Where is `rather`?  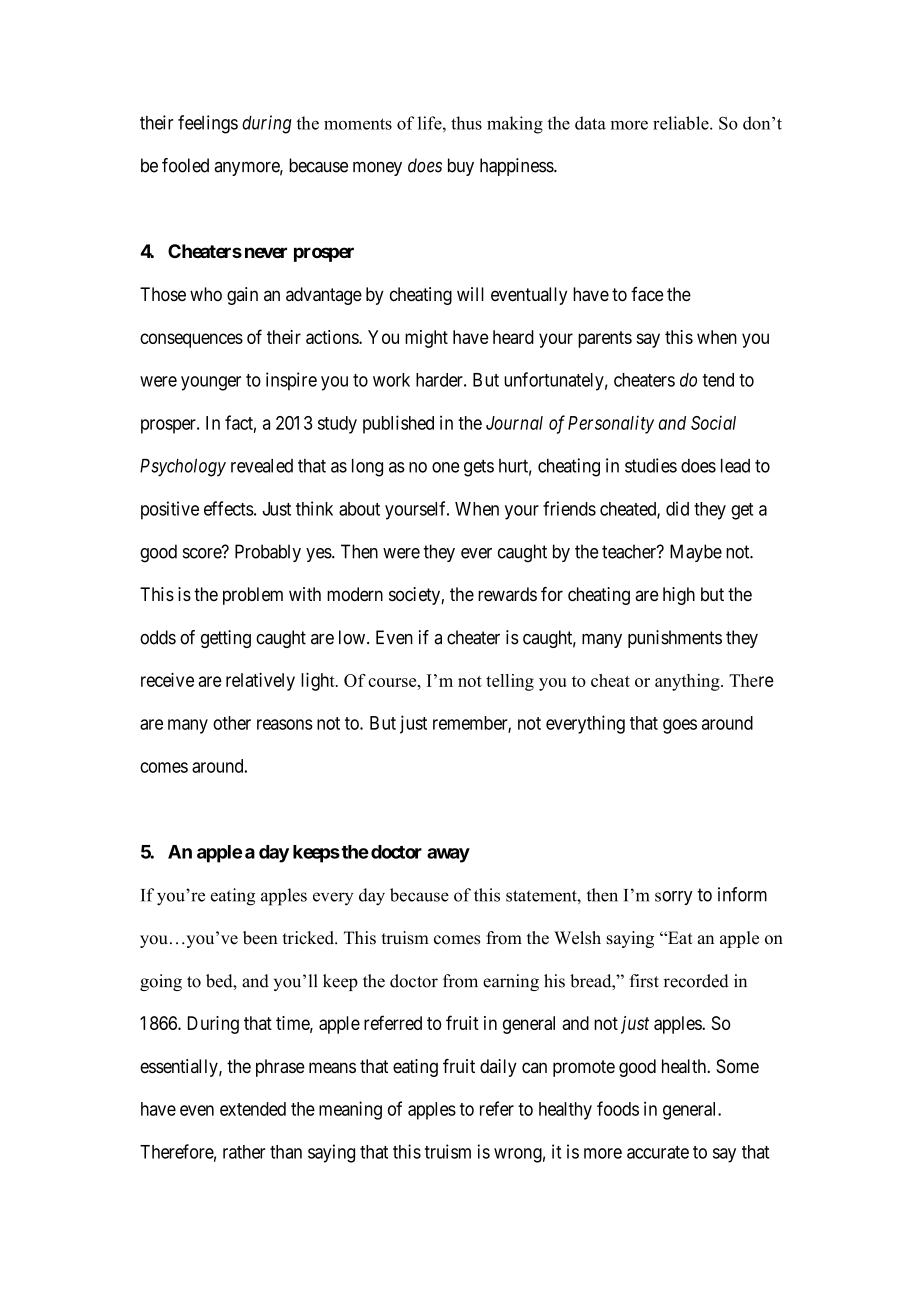 rather is located at coordinates (244, 1152).
